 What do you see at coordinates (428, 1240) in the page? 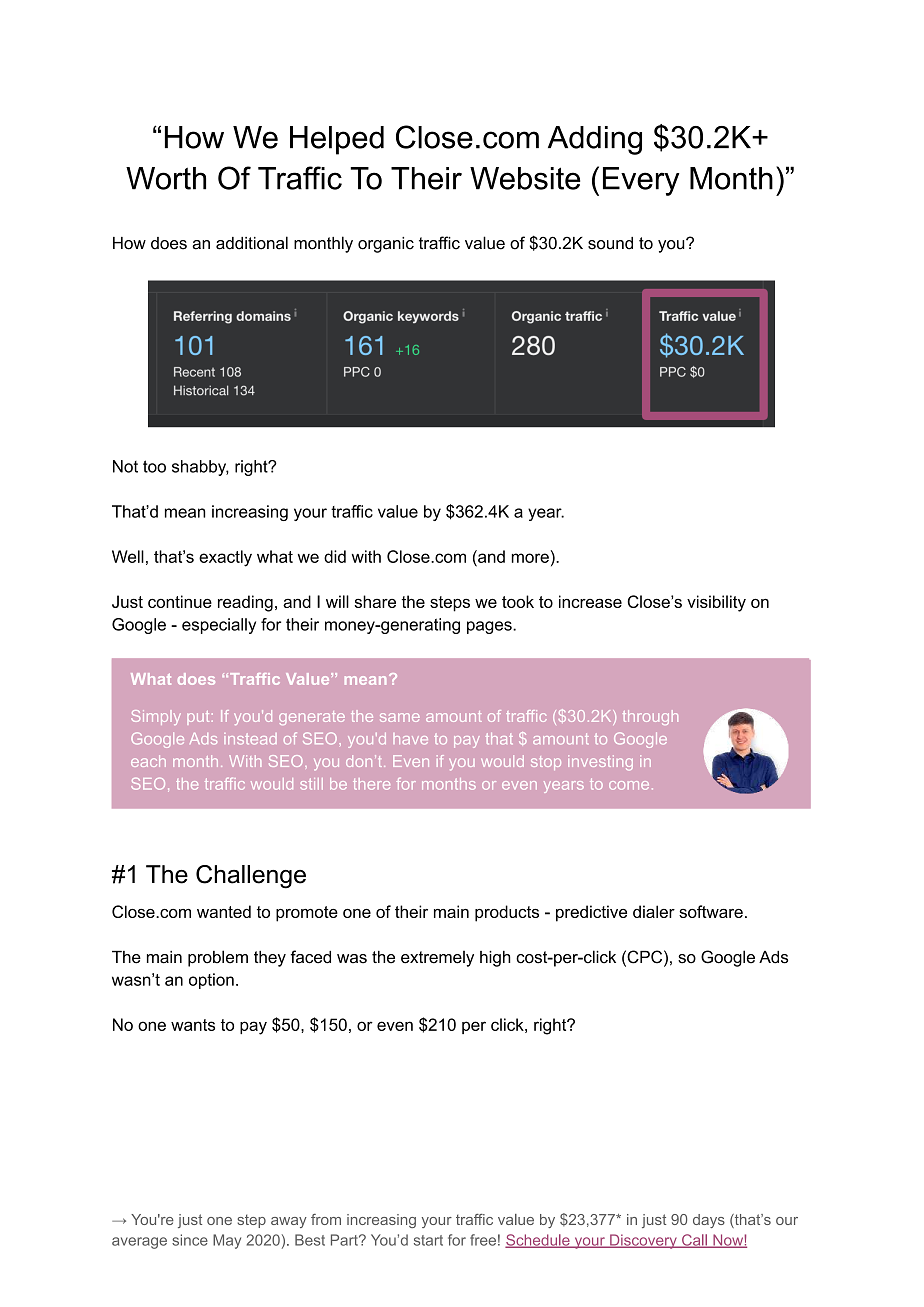
I see `start` at bounding box center [428, 1240].
